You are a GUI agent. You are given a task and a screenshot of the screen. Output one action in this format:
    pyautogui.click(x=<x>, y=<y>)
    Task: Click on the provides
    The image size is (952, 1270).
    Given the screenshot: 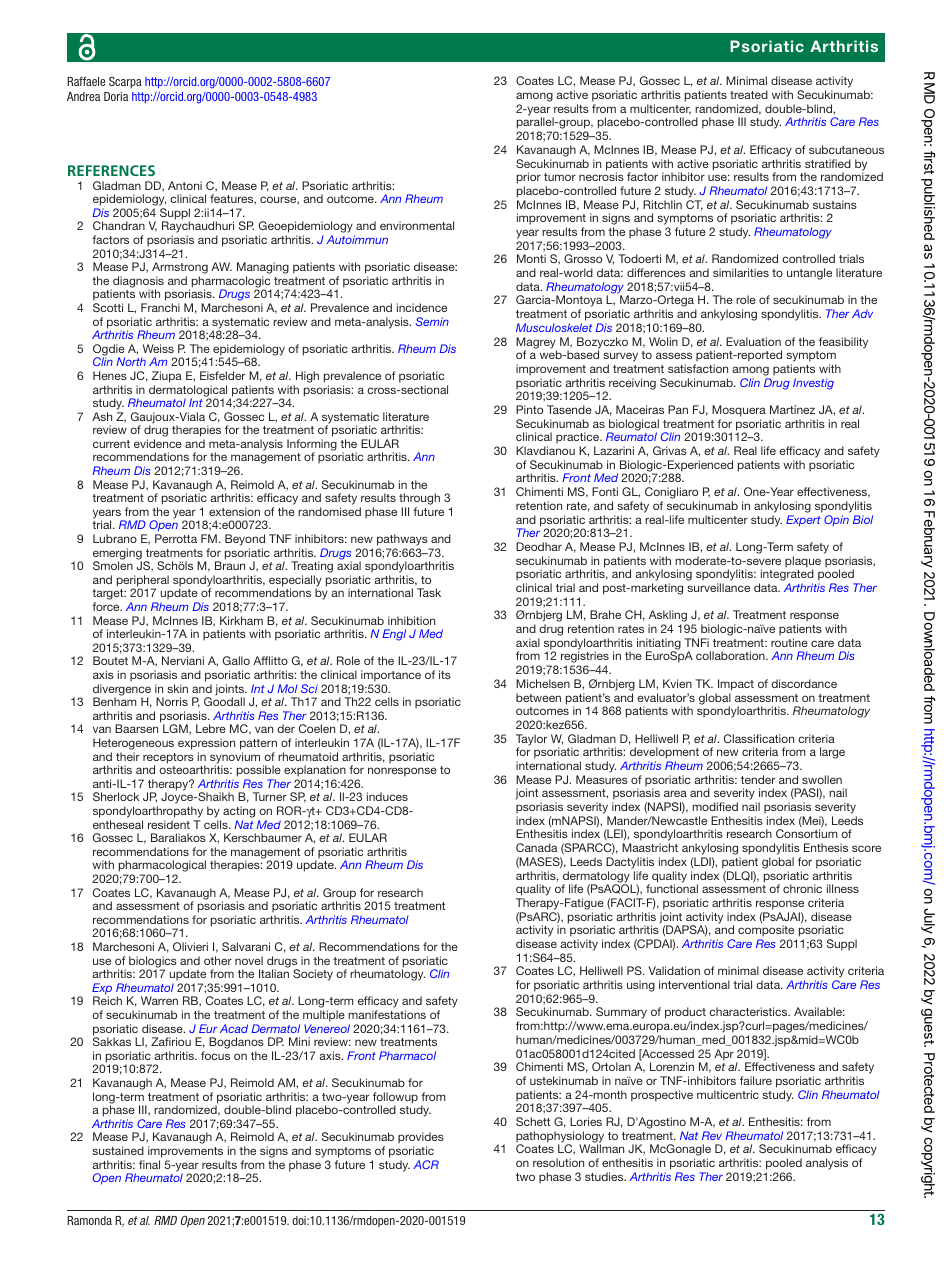 What is the action you would take?
    pyautogui.click(x=421, y=1139)
